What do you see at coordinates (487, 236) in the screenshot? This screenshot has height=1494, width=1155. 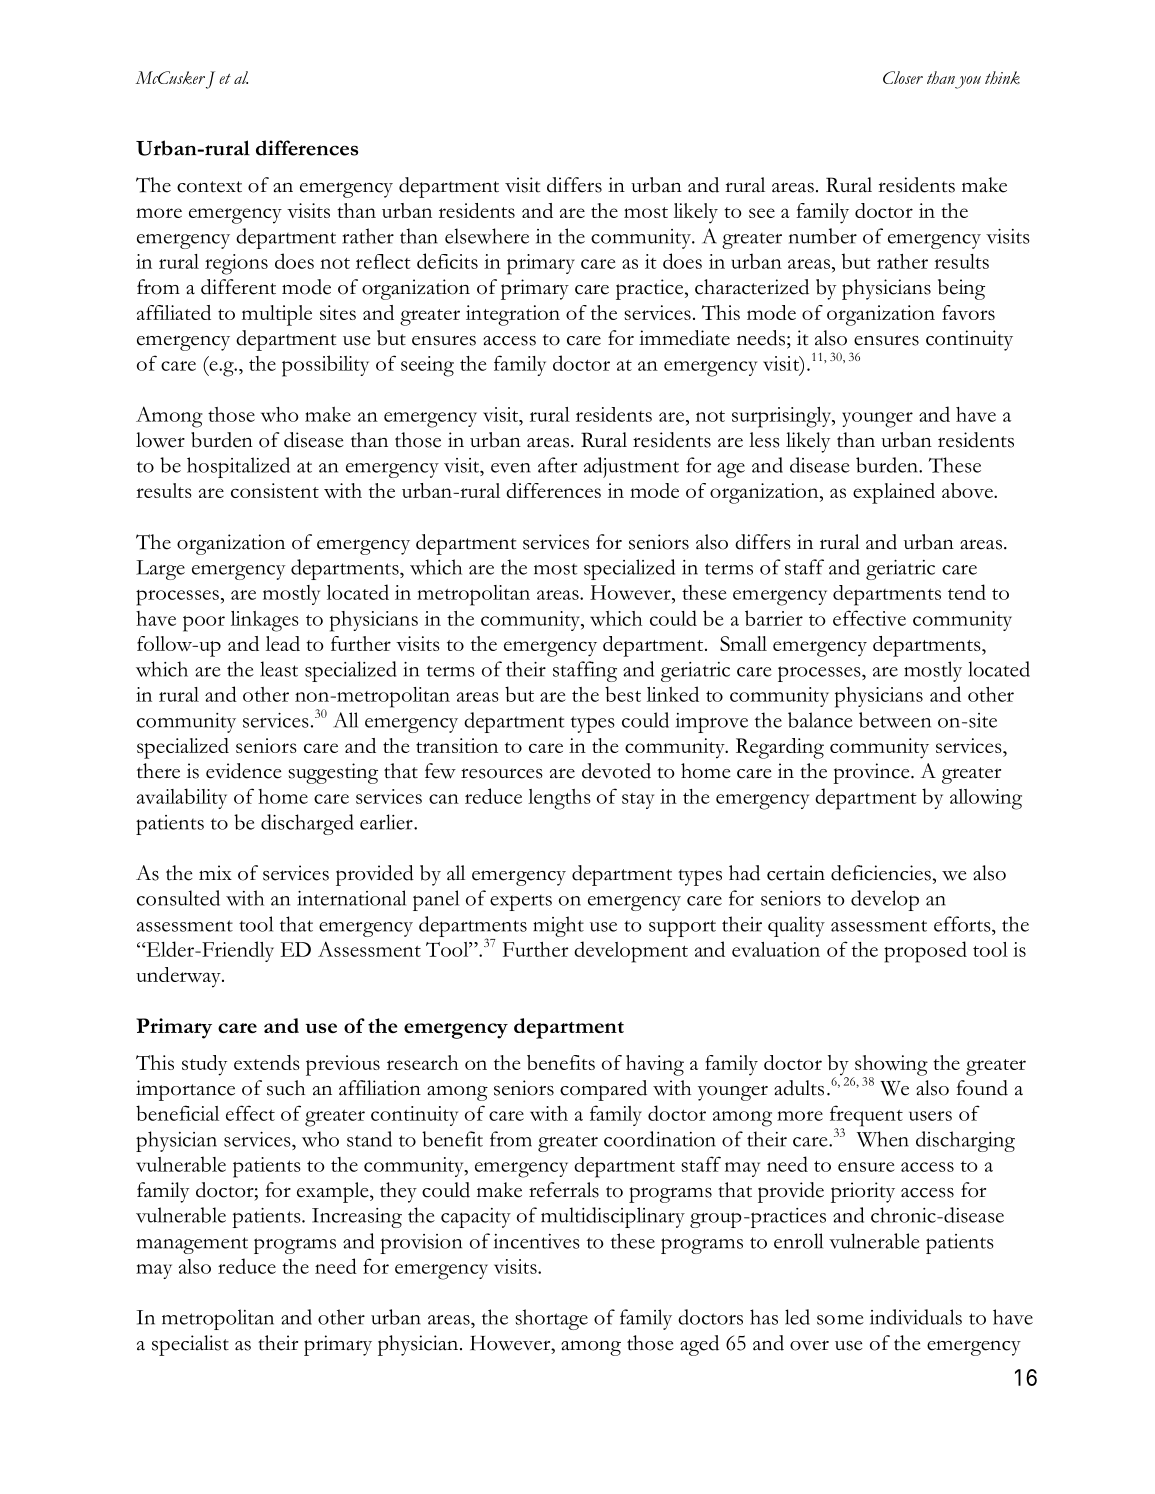 I see `elsewhere` at bounding box center [487, 236].
